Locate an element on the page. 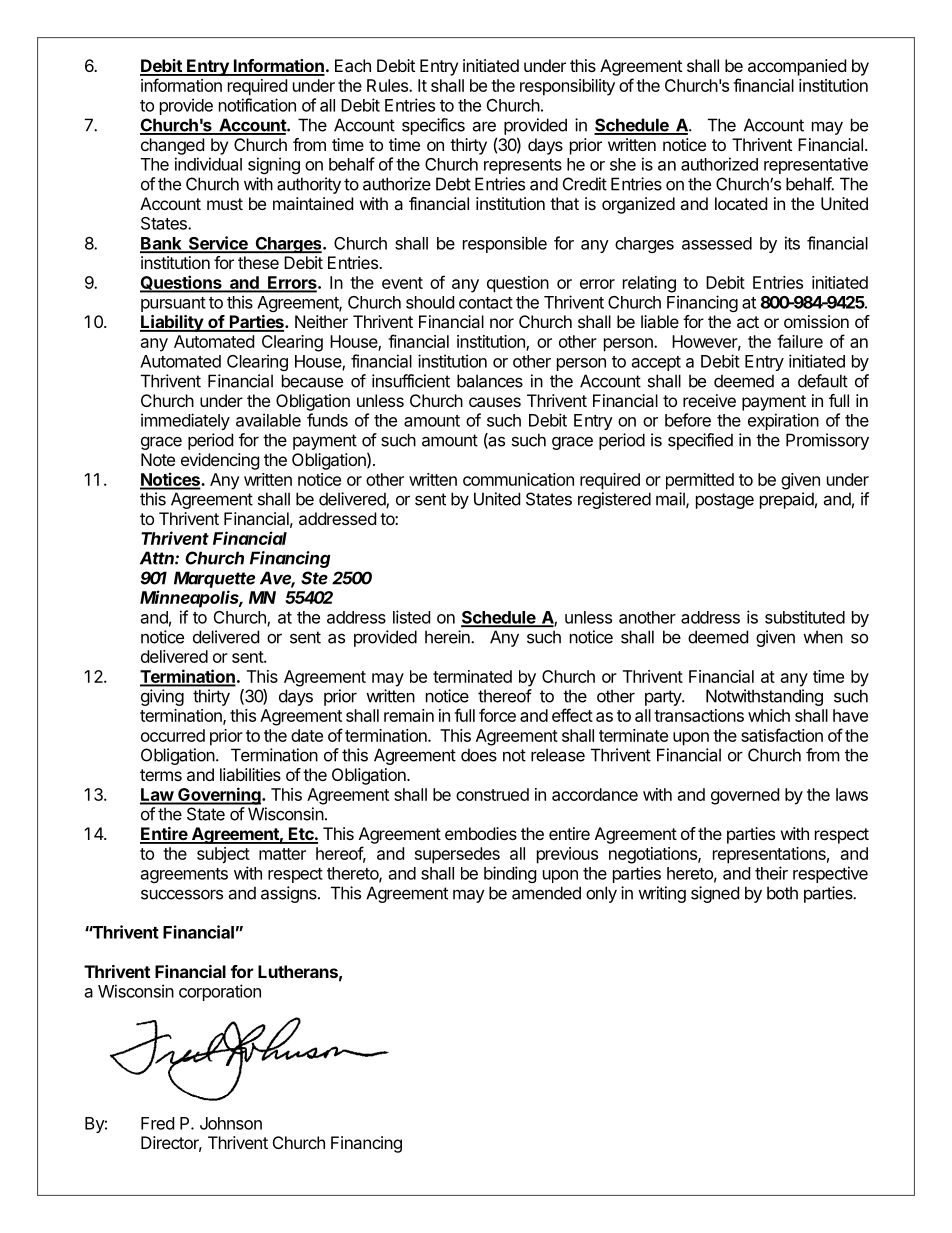 This document has width=952, height=1233. Johnson is located at coordinates (231, 1123).
